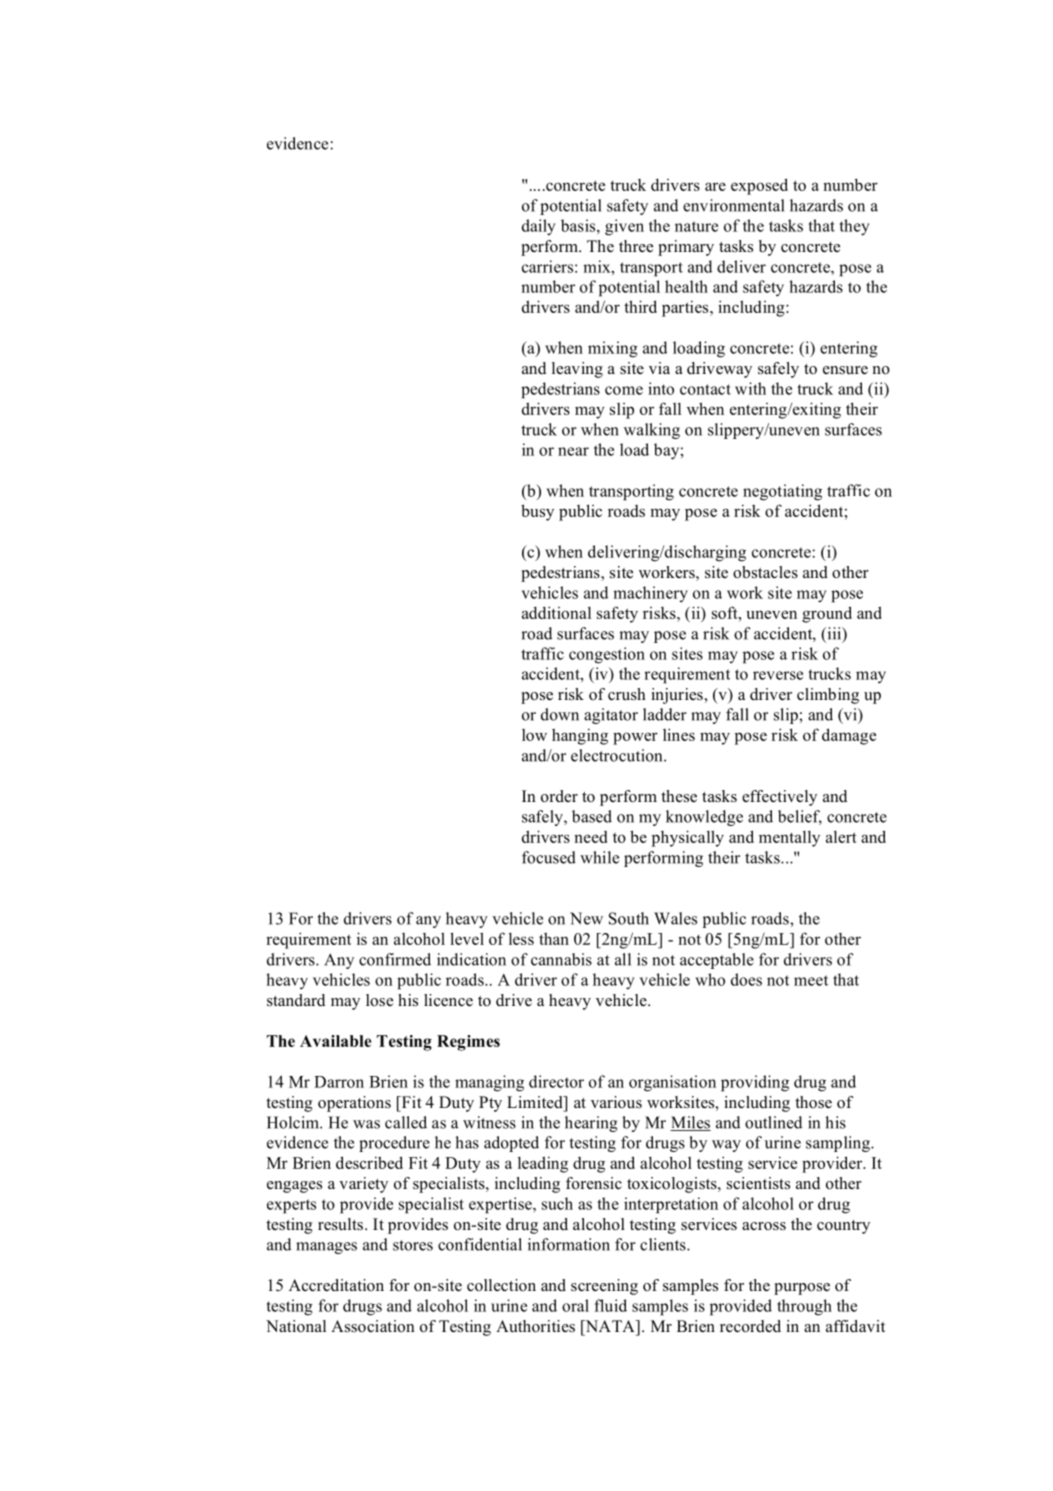 The width and height of the document is (1053, 1491). Describe the element at coordinates (755, 1083) in the document. I see `providing` at that location.
